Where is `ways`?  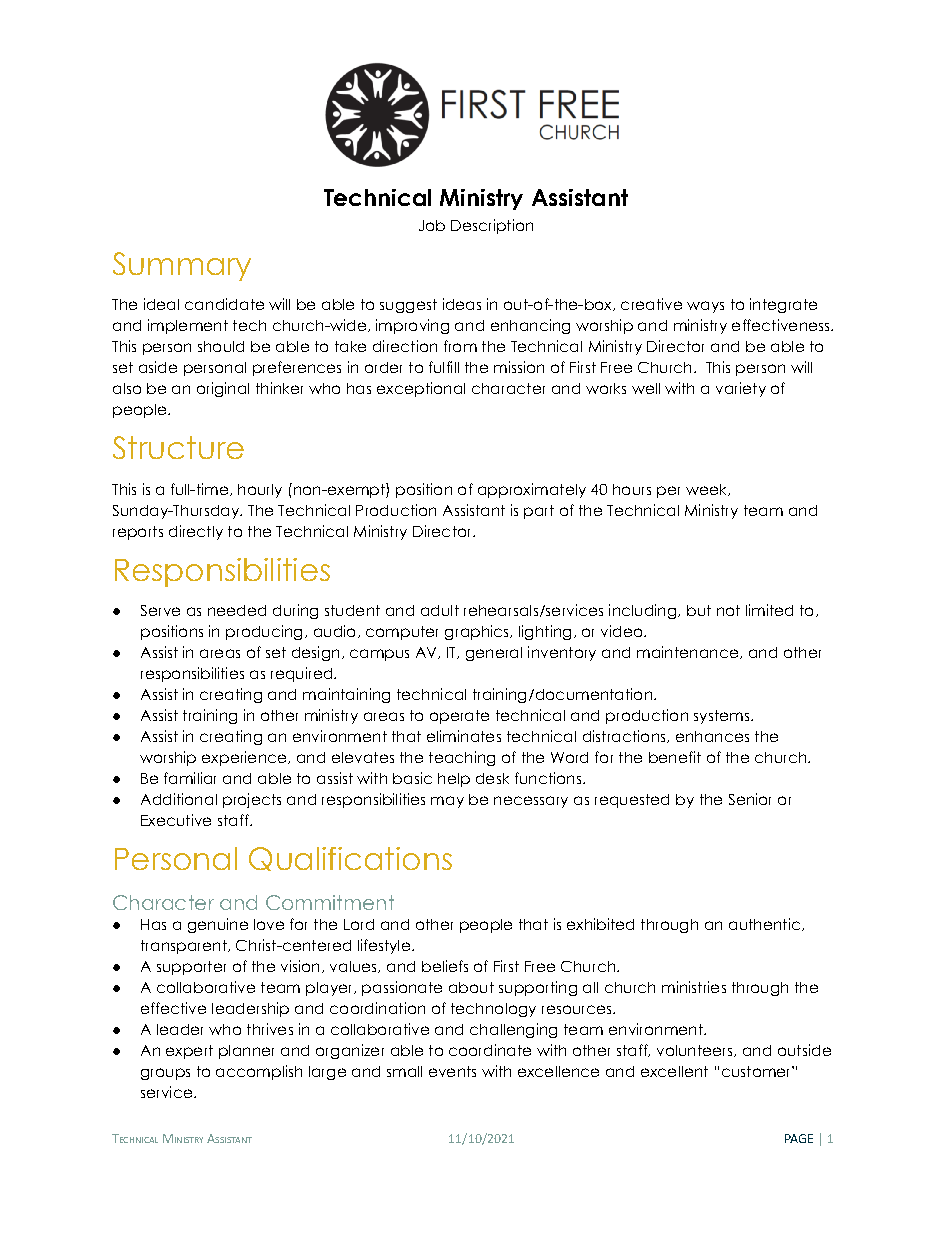
ways is located at coordinates (705, 307).
